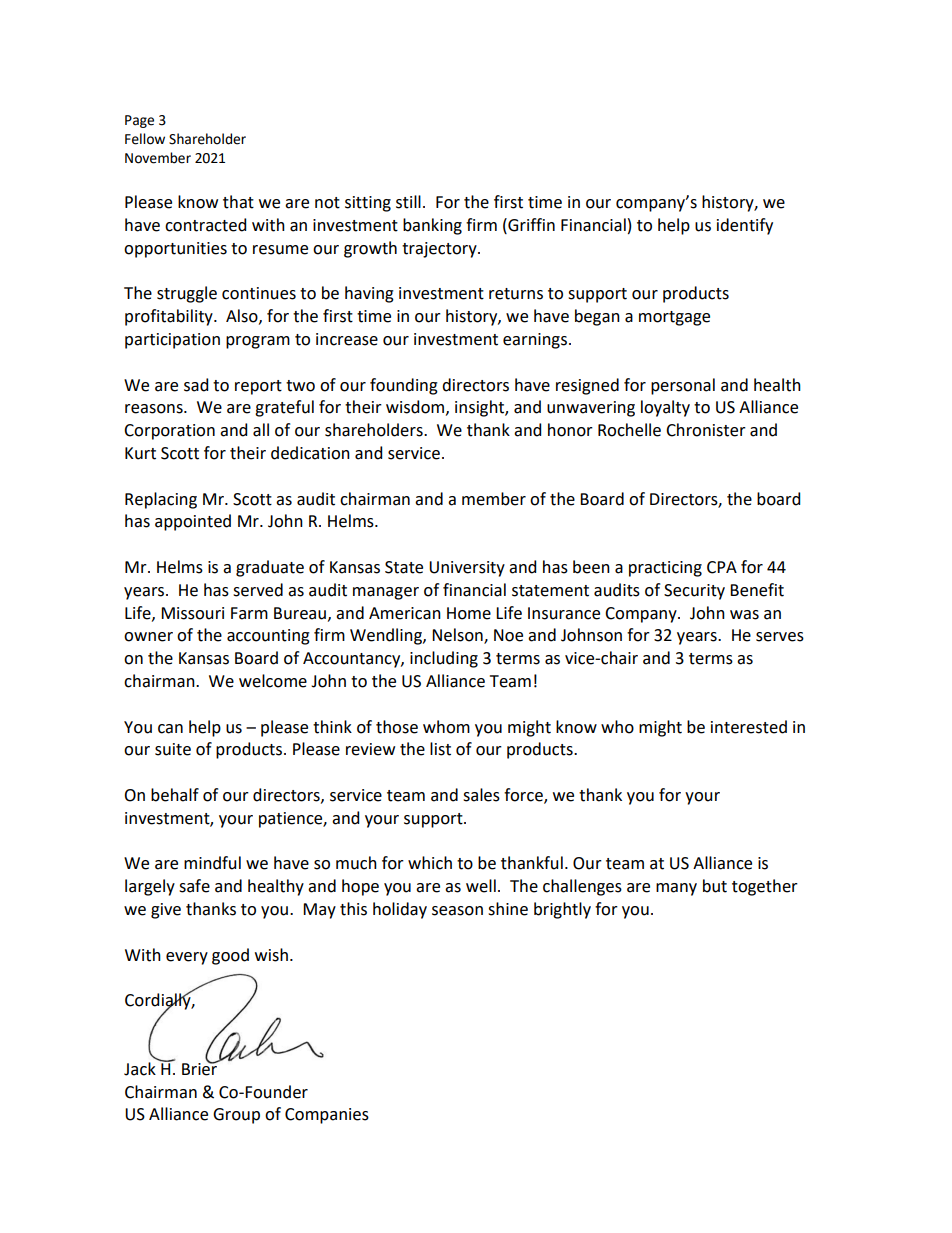  I want to click on still, so click(408, 202).
